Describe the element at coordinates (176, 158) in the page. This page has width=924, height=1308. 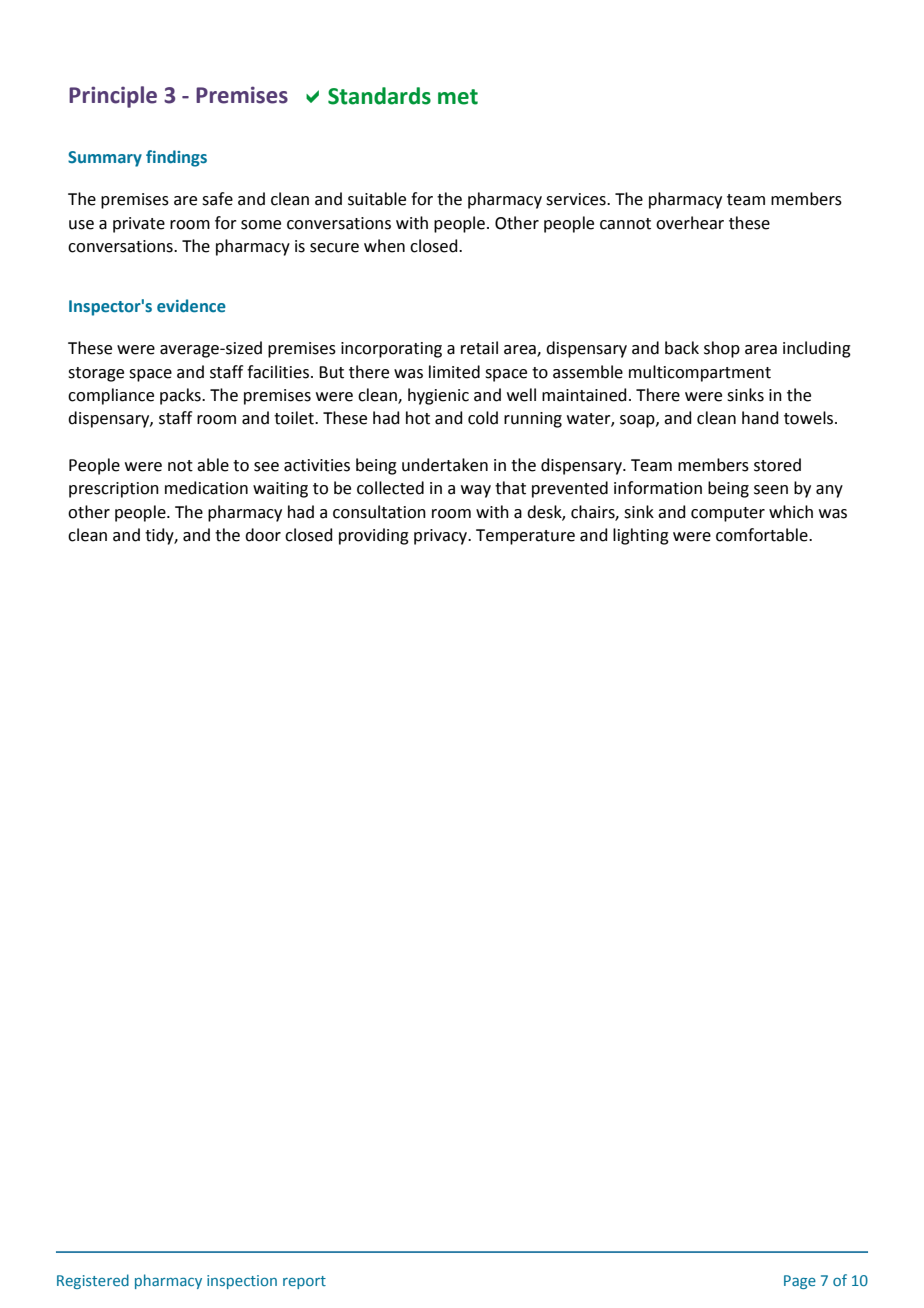
I see `findings` at that location.
